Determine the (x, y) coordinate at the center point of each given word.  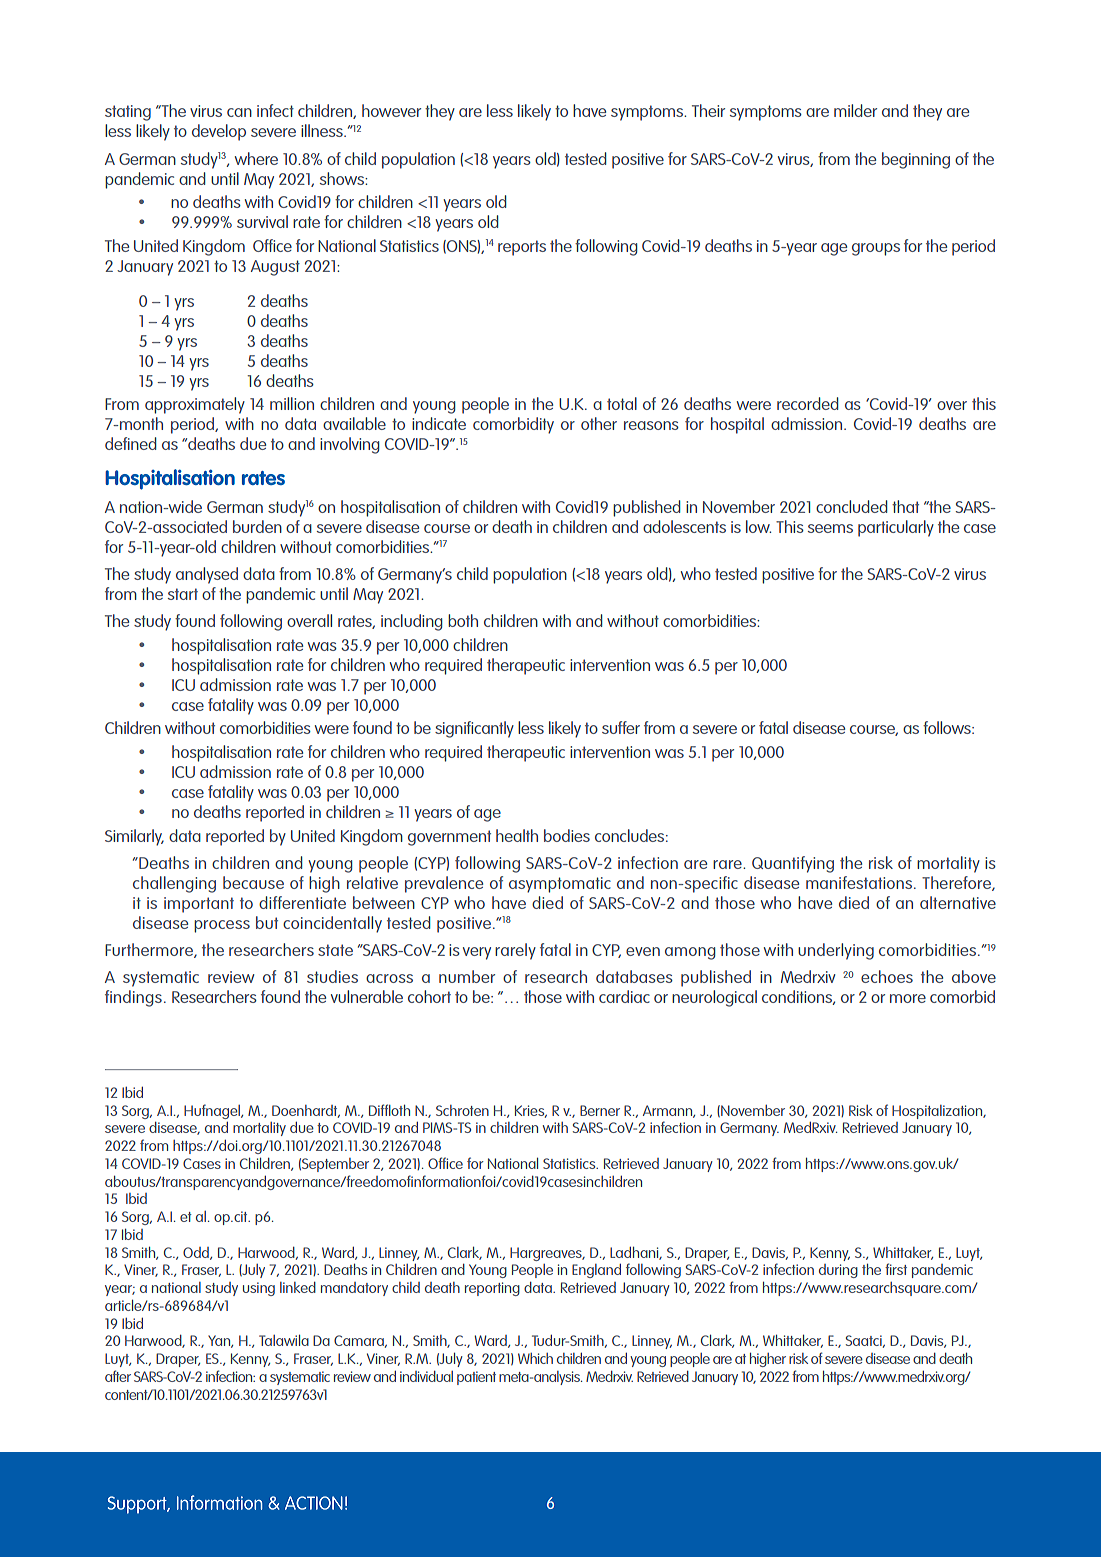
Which (535, 1358)
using (259, 1289)
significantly (474, 729)
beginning (916, 160)
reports (522, 248)
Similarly (134, 837)
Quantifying (793, 864)
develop (219, 132)
